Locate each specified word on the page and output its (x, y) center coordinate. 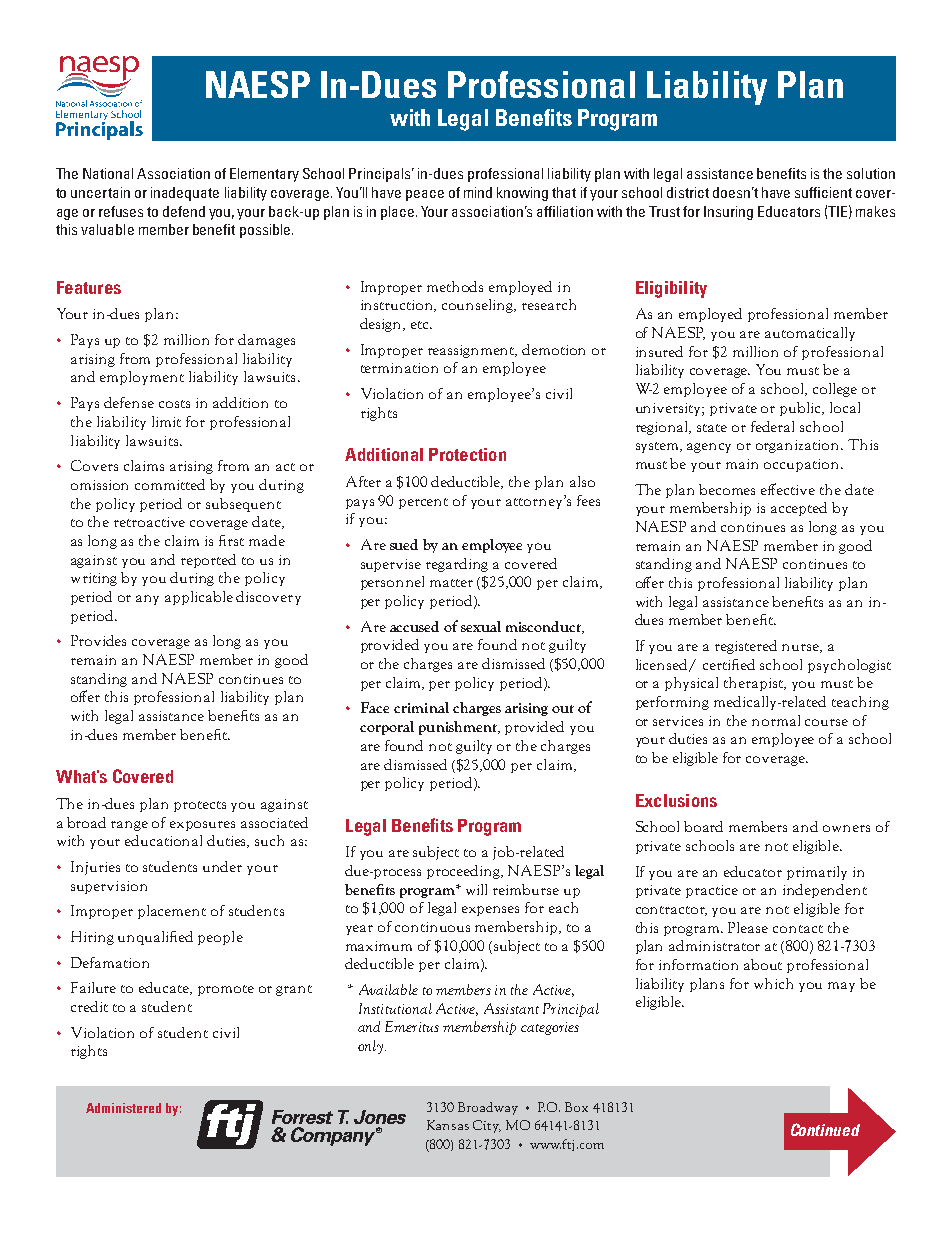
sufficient (823, 192)
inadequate (185, 194)
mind (478, 192)
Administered (123, 1108)
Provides (98, 640)
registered (746, 647)
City (487, 1126)
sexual (481, 626)
